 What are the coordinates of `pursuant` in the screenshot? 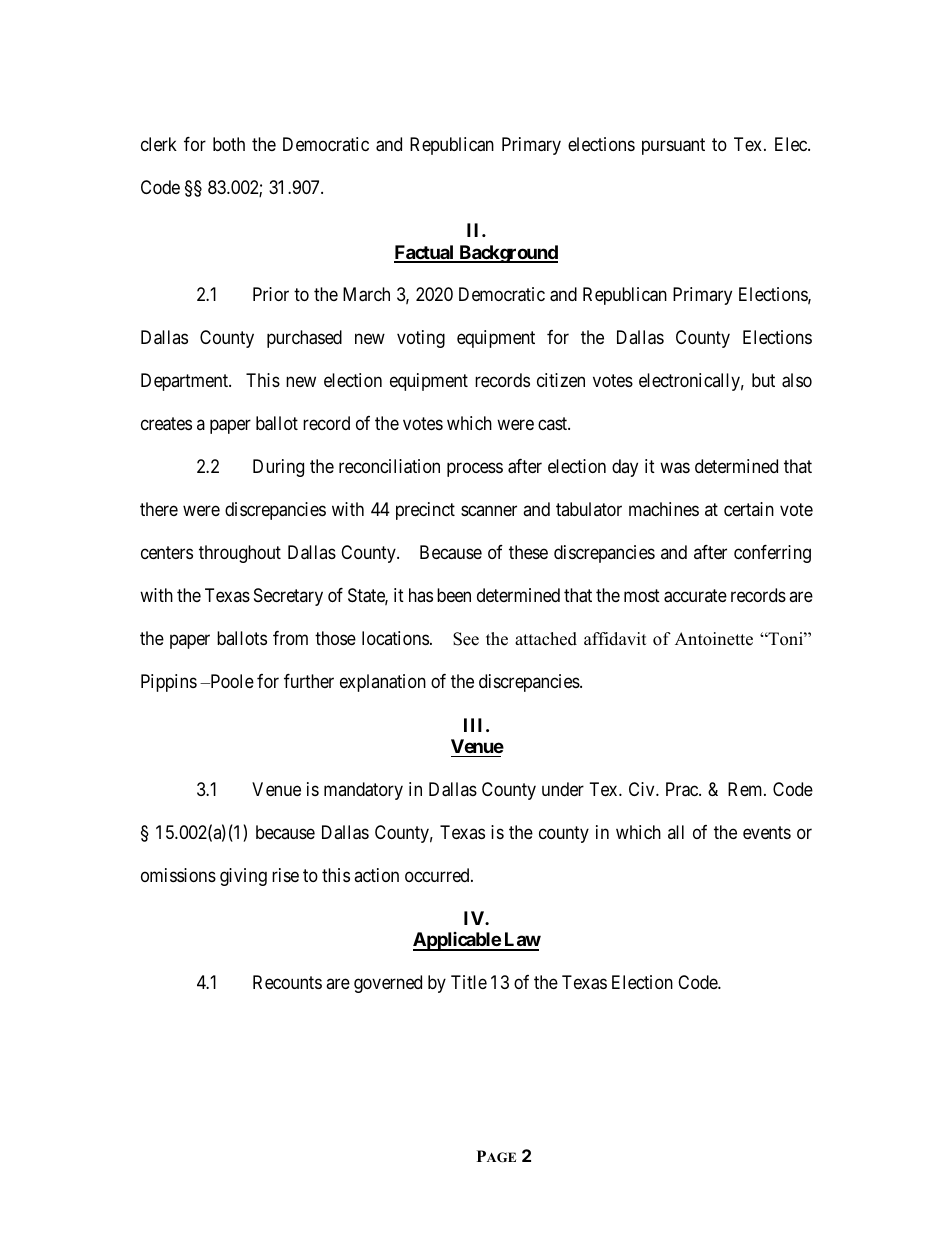 It's located at (673, 146).
